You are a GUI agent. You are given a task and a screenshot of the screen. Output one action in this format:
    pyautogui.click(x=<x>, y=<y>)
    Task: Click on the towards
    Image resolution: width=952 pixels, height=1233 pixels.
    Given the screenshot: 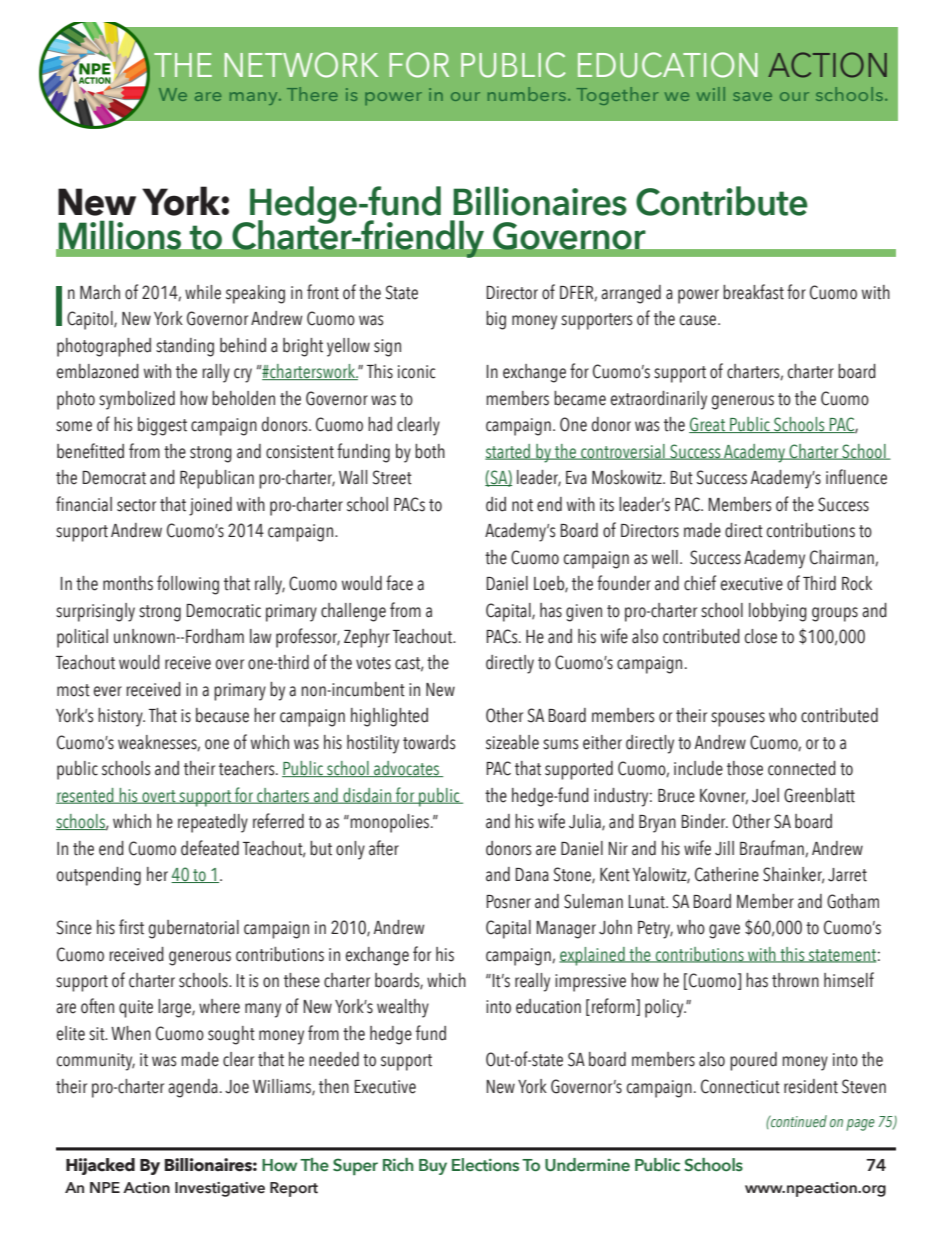 What is the action you would take?
    pyautogui.click(x=429, y=742)
